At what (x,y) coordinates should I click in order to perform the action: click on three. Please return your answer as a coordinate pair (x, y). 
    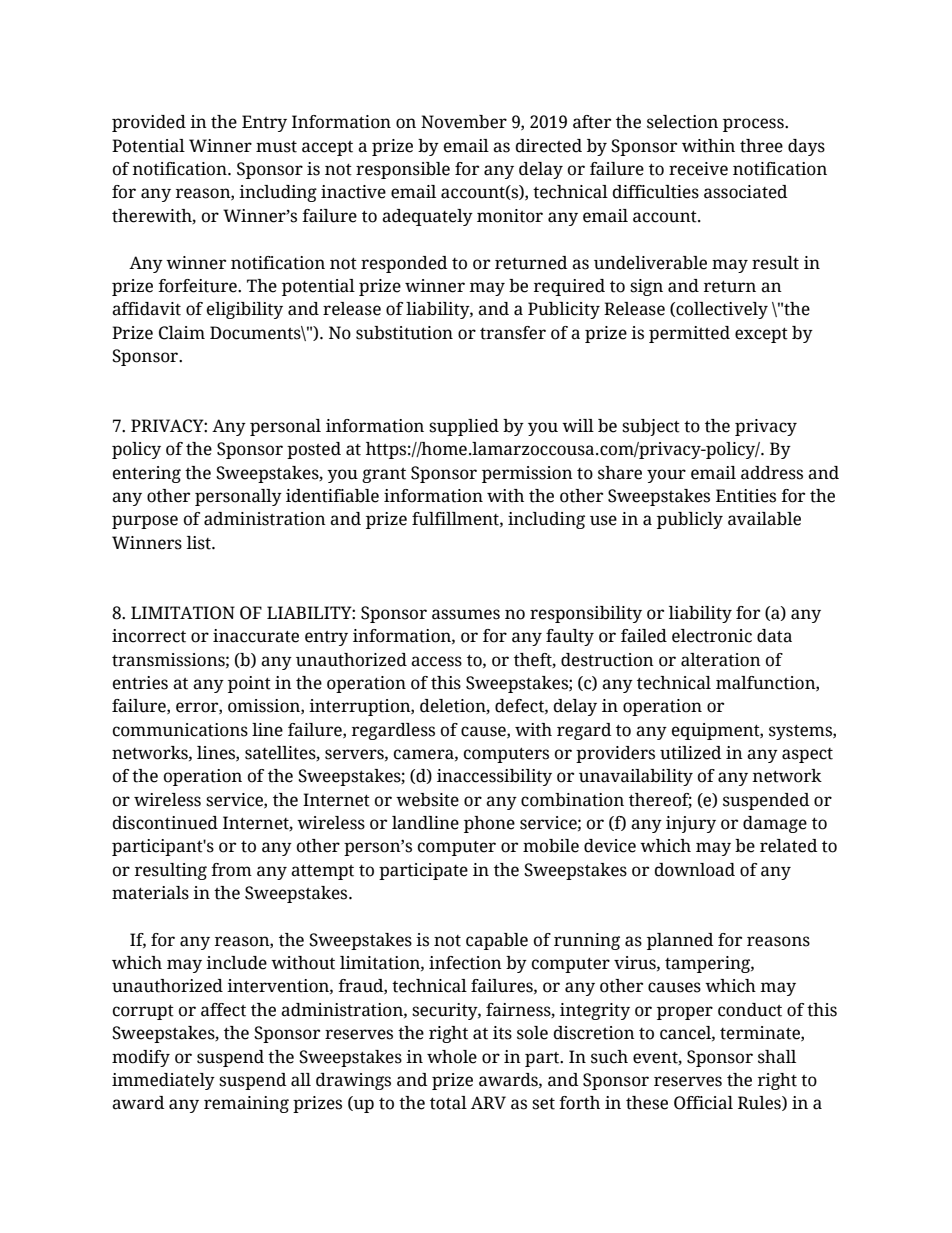
    Looking at the image, I should click on (761, 146).
